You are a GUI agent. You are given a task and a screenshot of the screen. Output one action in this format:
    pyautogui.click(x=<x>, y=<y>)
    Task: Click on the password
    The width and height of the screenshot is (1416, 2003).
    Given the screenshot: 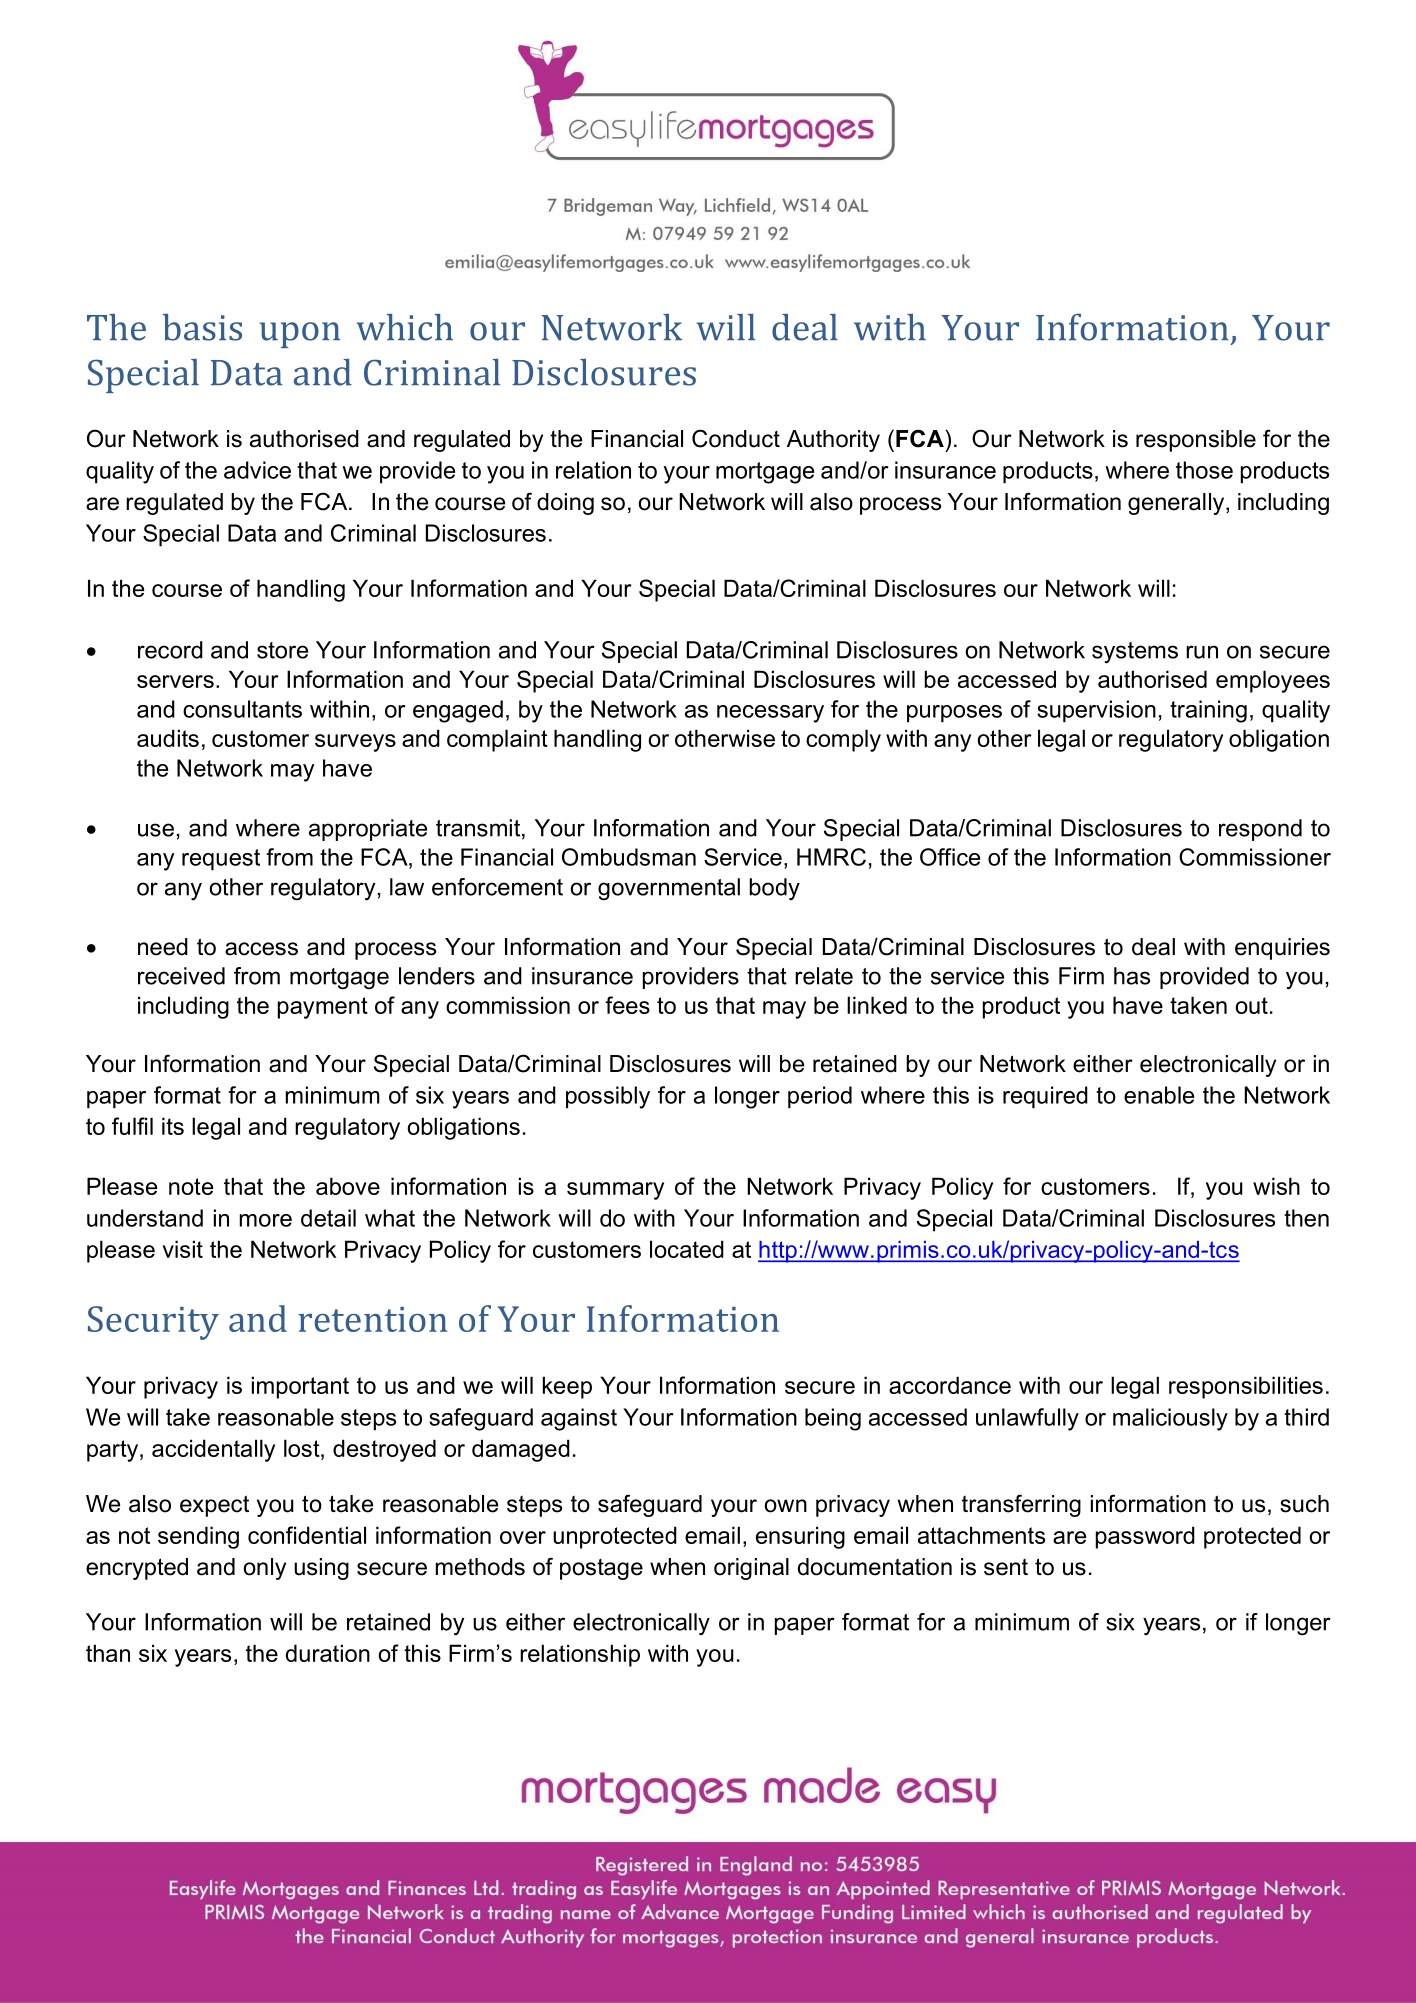 What is the action you would take?
    pyautogui.click(x=1145, y=1537)
